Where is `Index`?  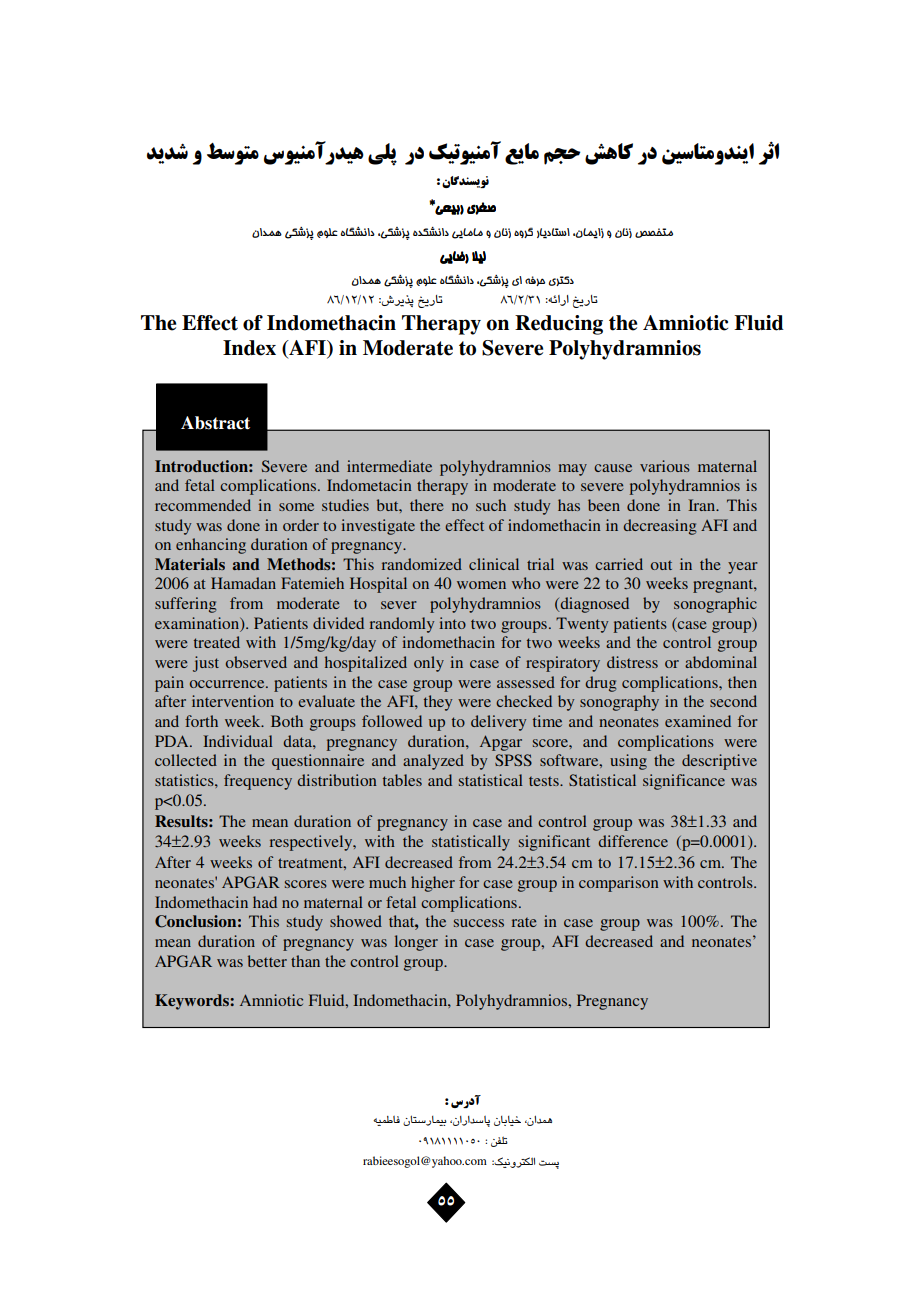 Index is located at coordinates (249, 348).
